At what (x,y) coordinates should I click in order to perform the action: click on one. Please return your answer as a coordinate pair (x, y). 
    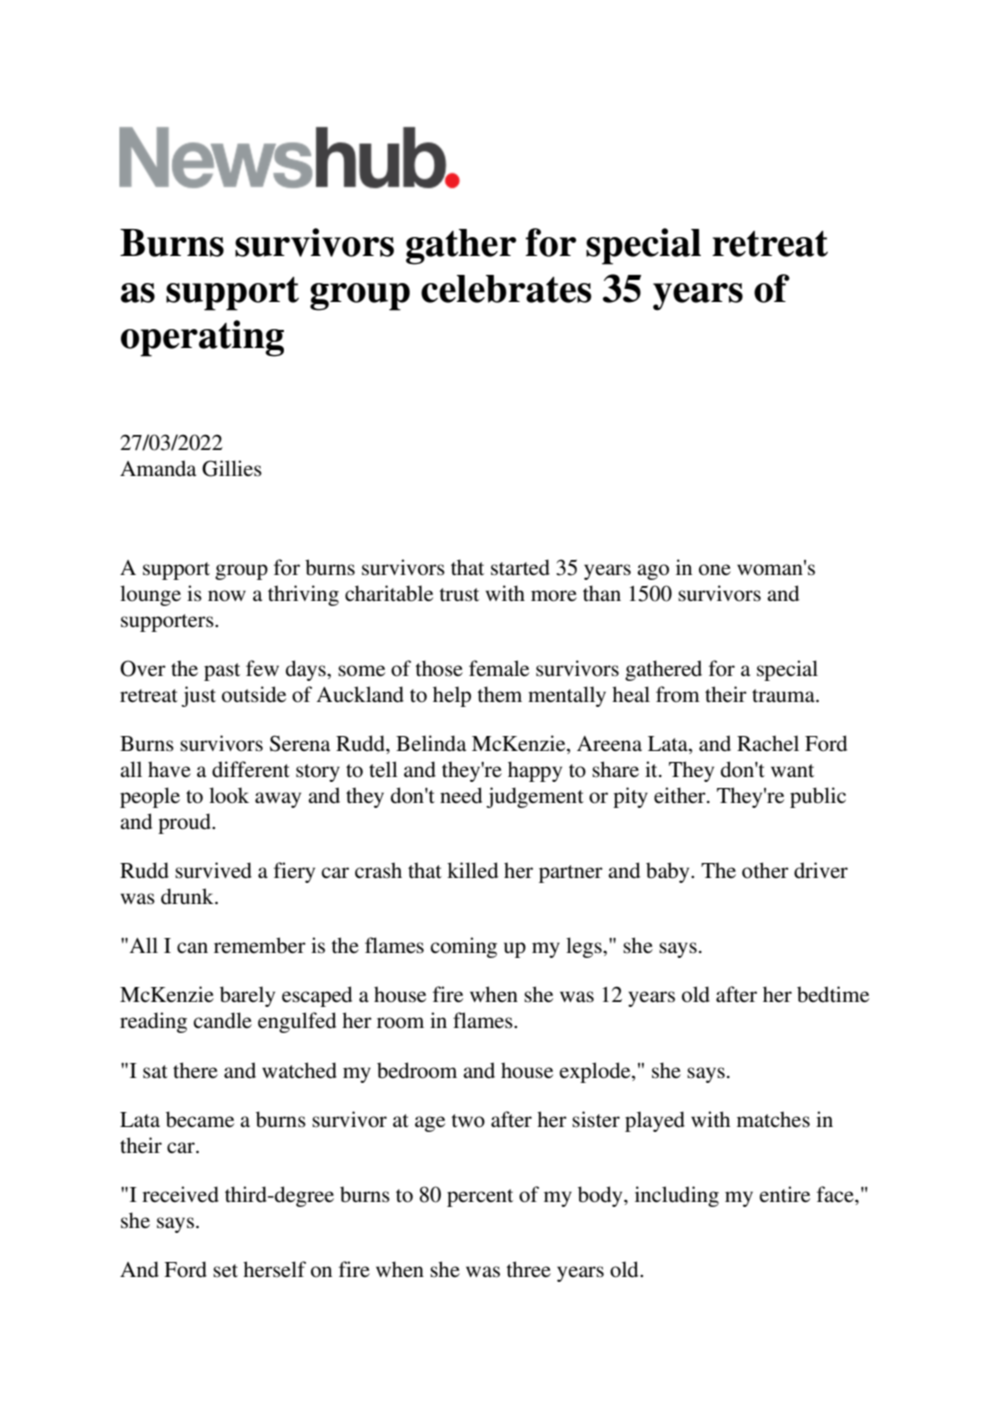
    Looking at the image, I should click on (715, 570).
